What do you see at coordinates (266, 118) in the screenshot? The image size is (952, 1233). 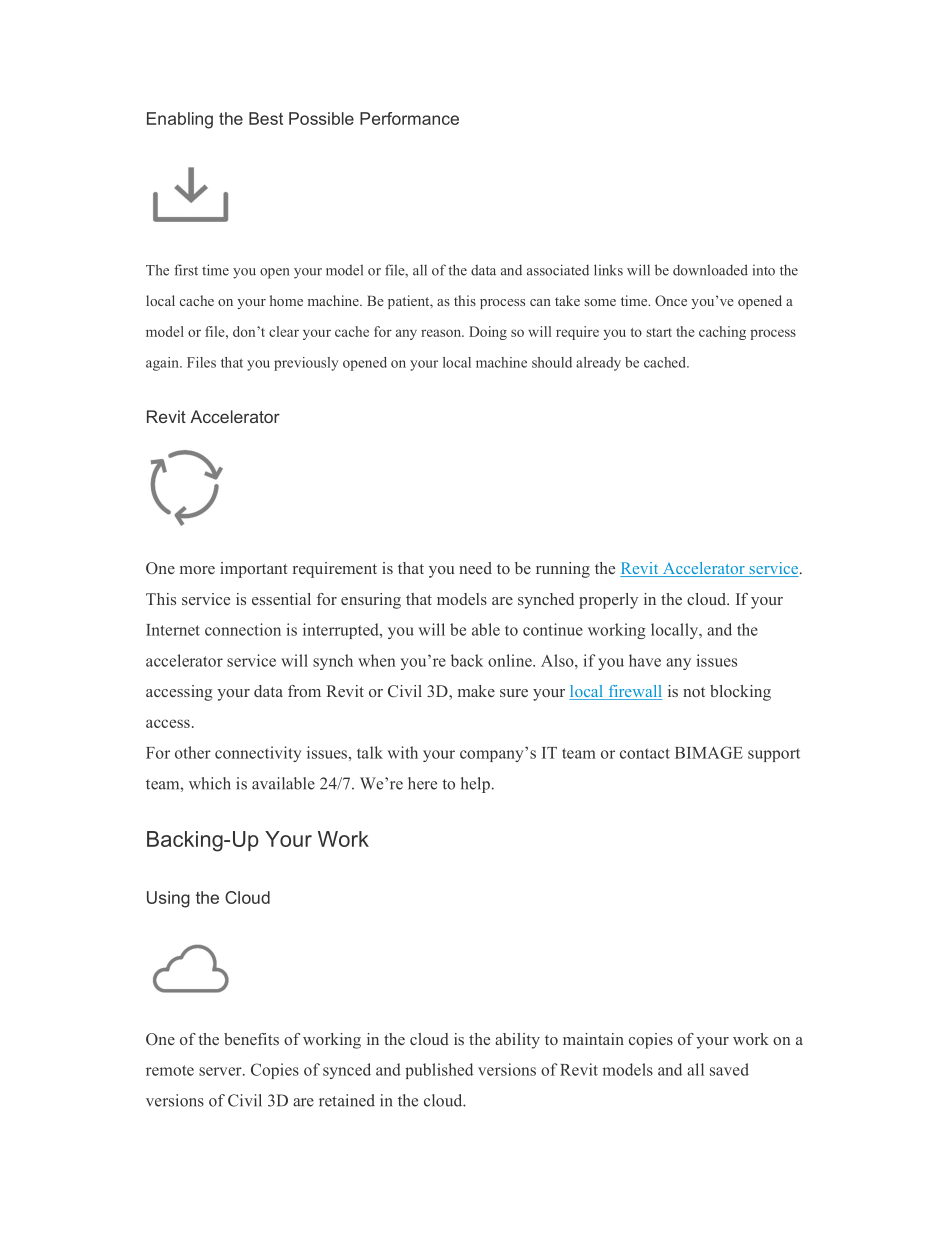 I see `Best` at bounding box center [266, 118].
